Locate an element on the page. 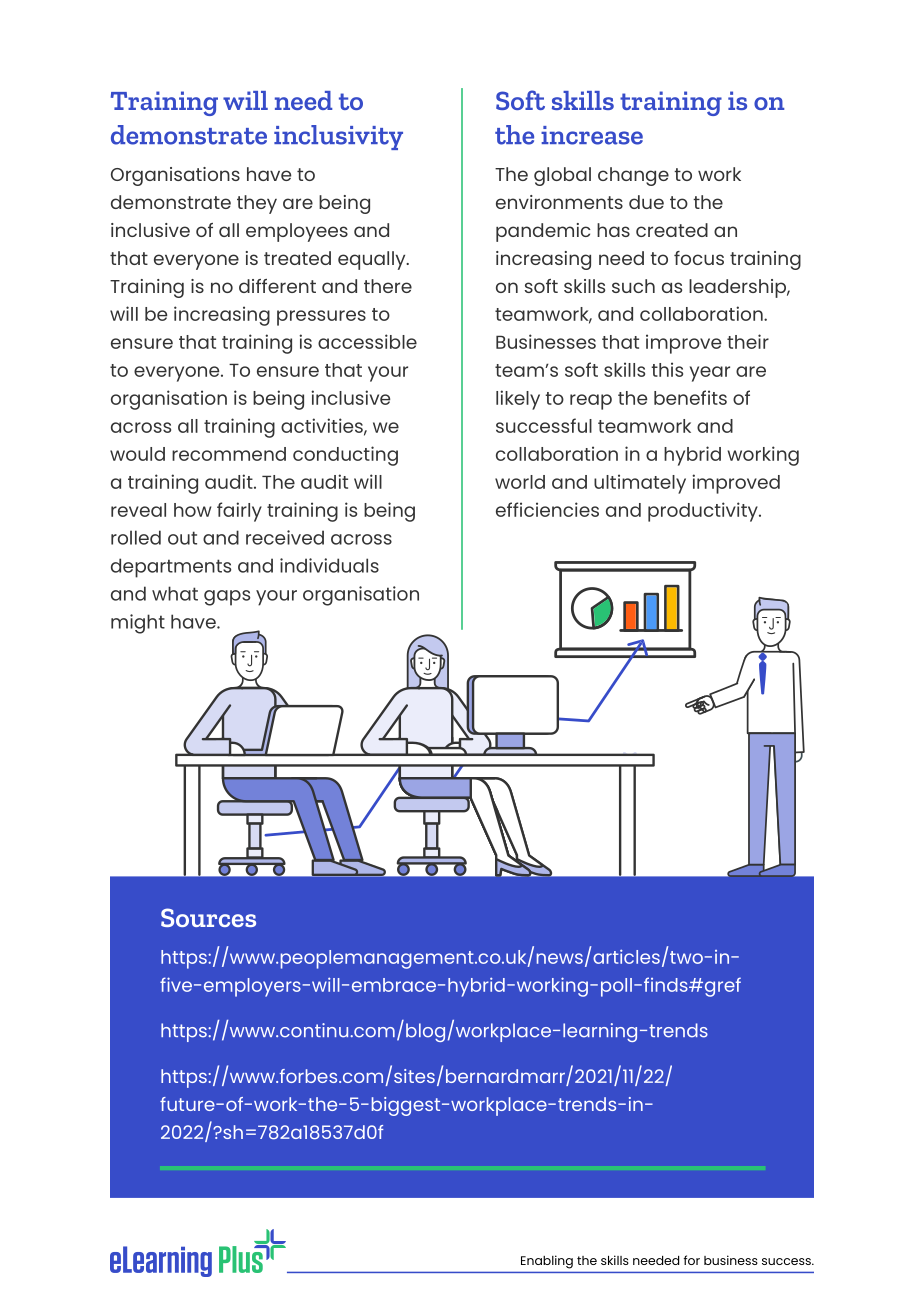 The height and width of the page is (1308, 924). might is located at coordinates (138, 624).
